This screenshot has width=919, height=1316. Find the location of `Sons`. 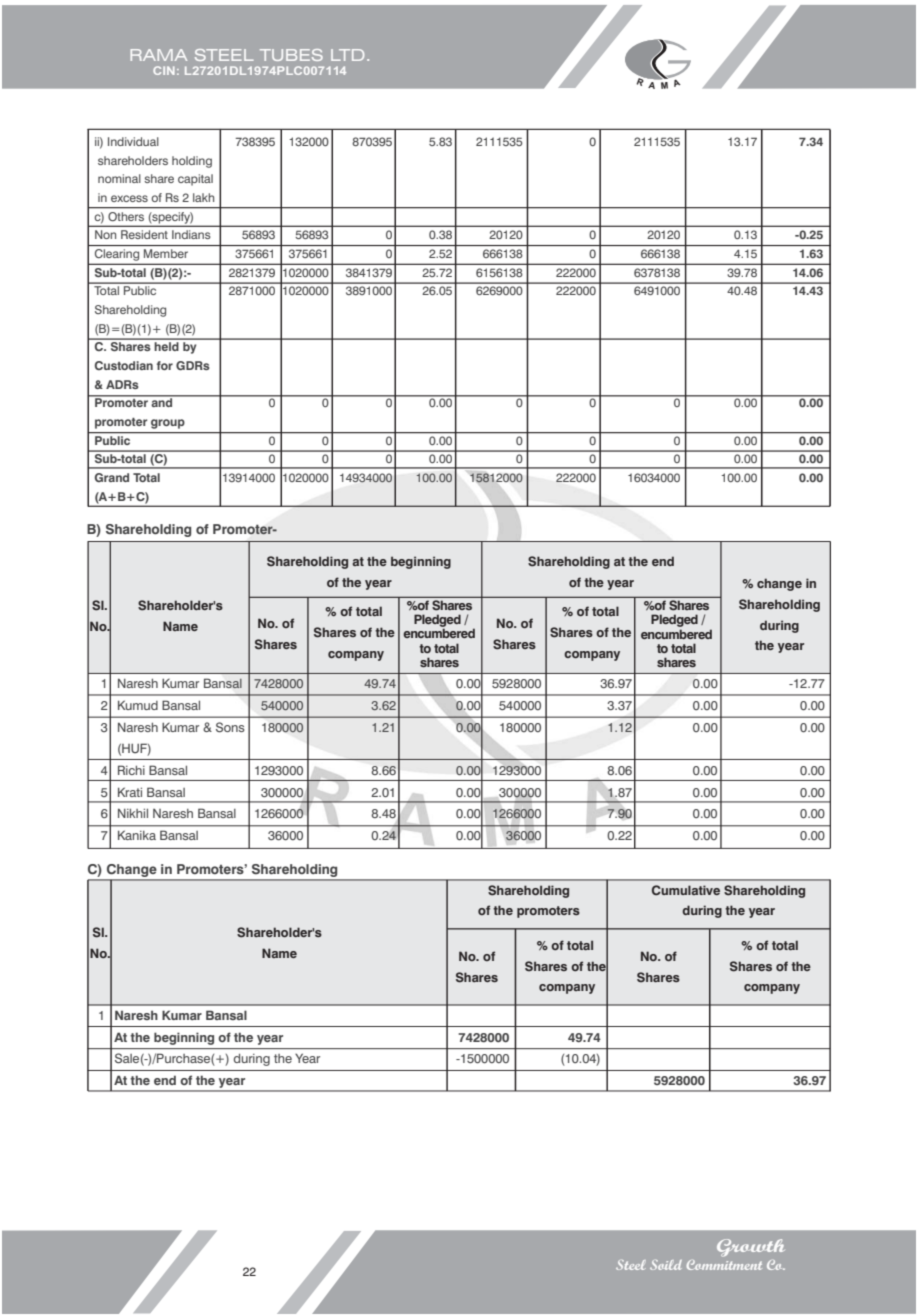

Sons is located at coordinates (230, 727).
